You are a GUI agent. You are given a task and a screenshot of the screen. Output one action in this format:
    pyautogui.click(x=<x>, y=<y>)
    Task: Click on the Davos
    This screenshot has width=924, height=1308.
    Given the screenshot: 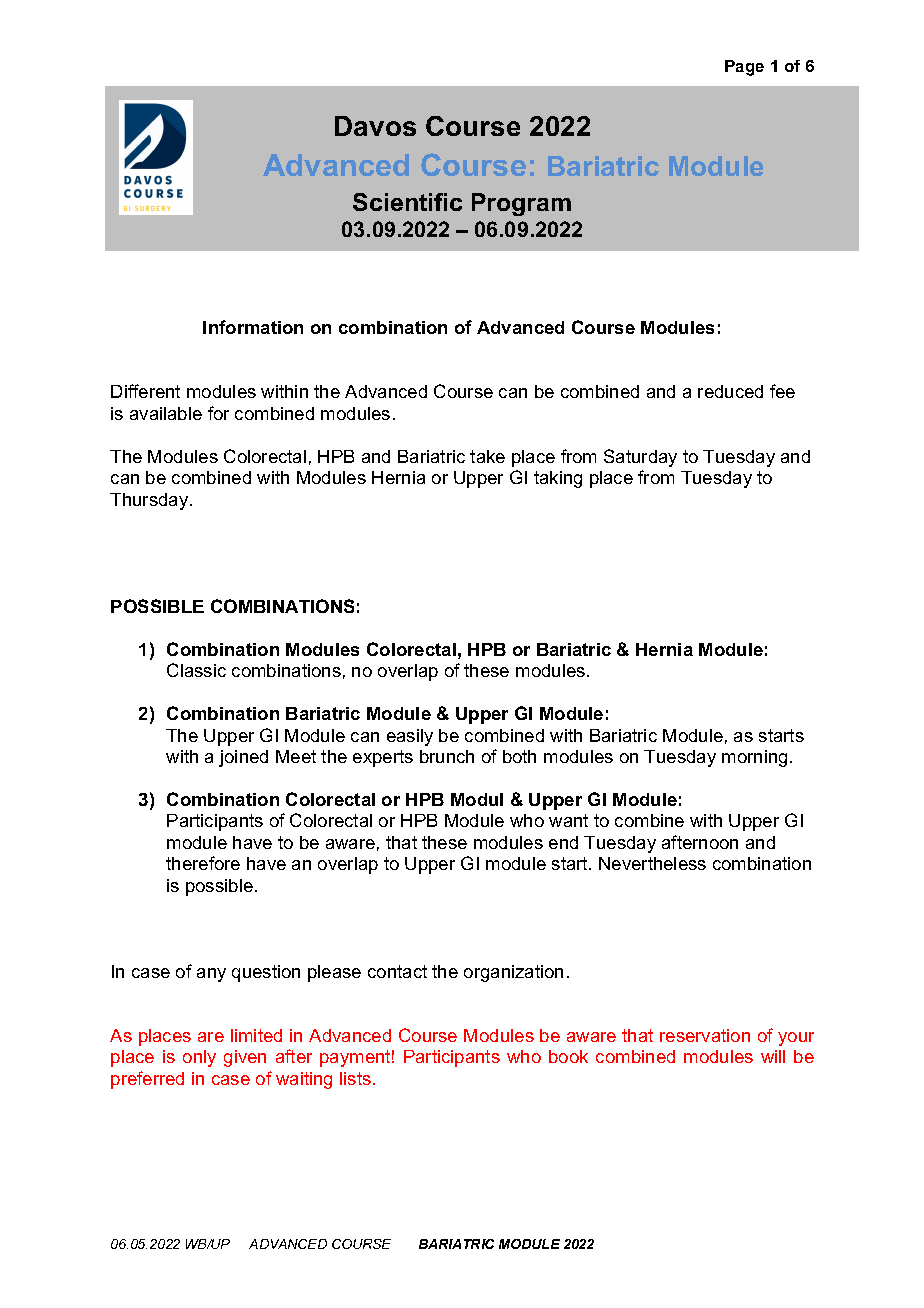 What is the action you would take?
    pyautogui.click(x=375, y=126)
